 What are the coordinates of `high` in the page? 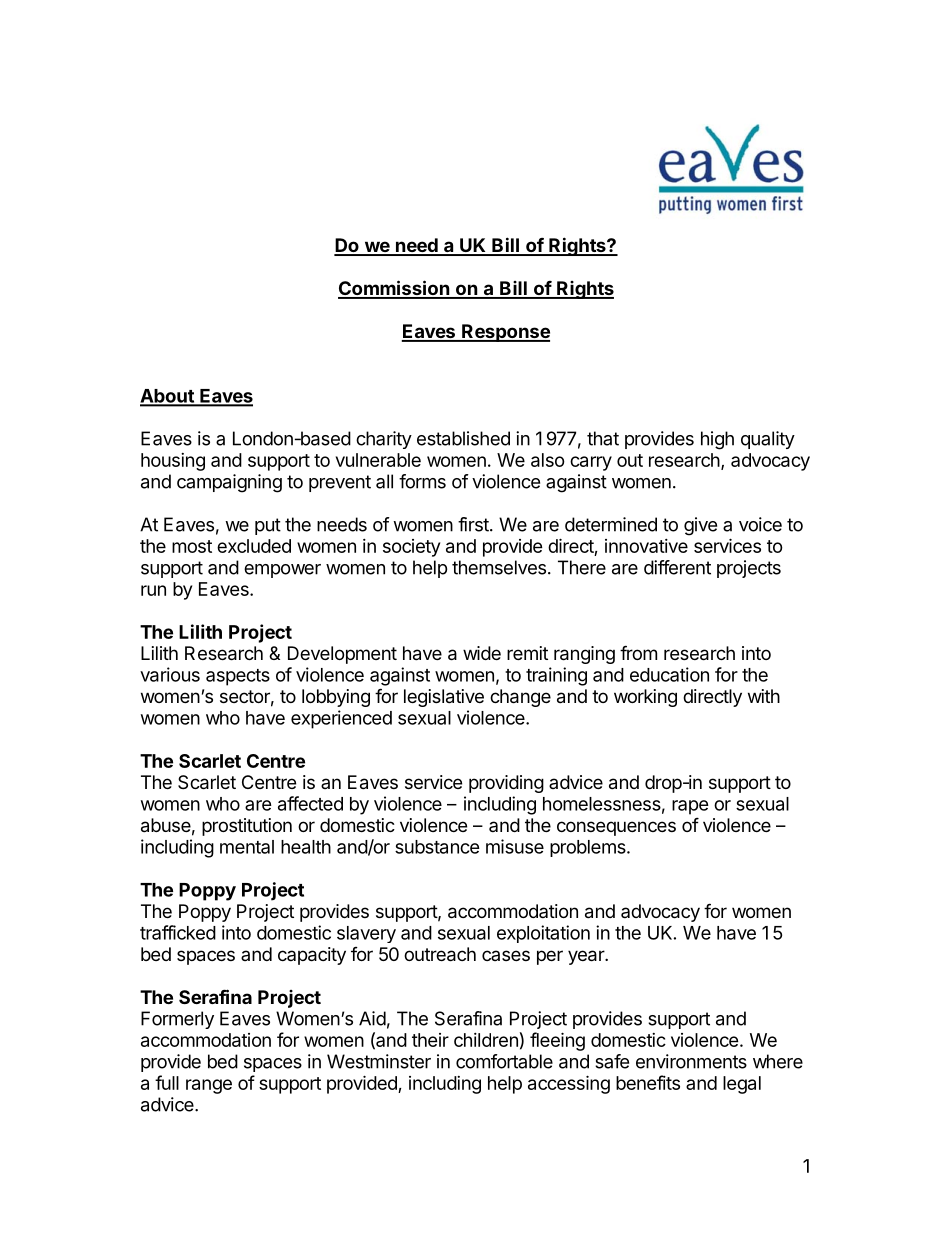 It's located at (717, 440).
